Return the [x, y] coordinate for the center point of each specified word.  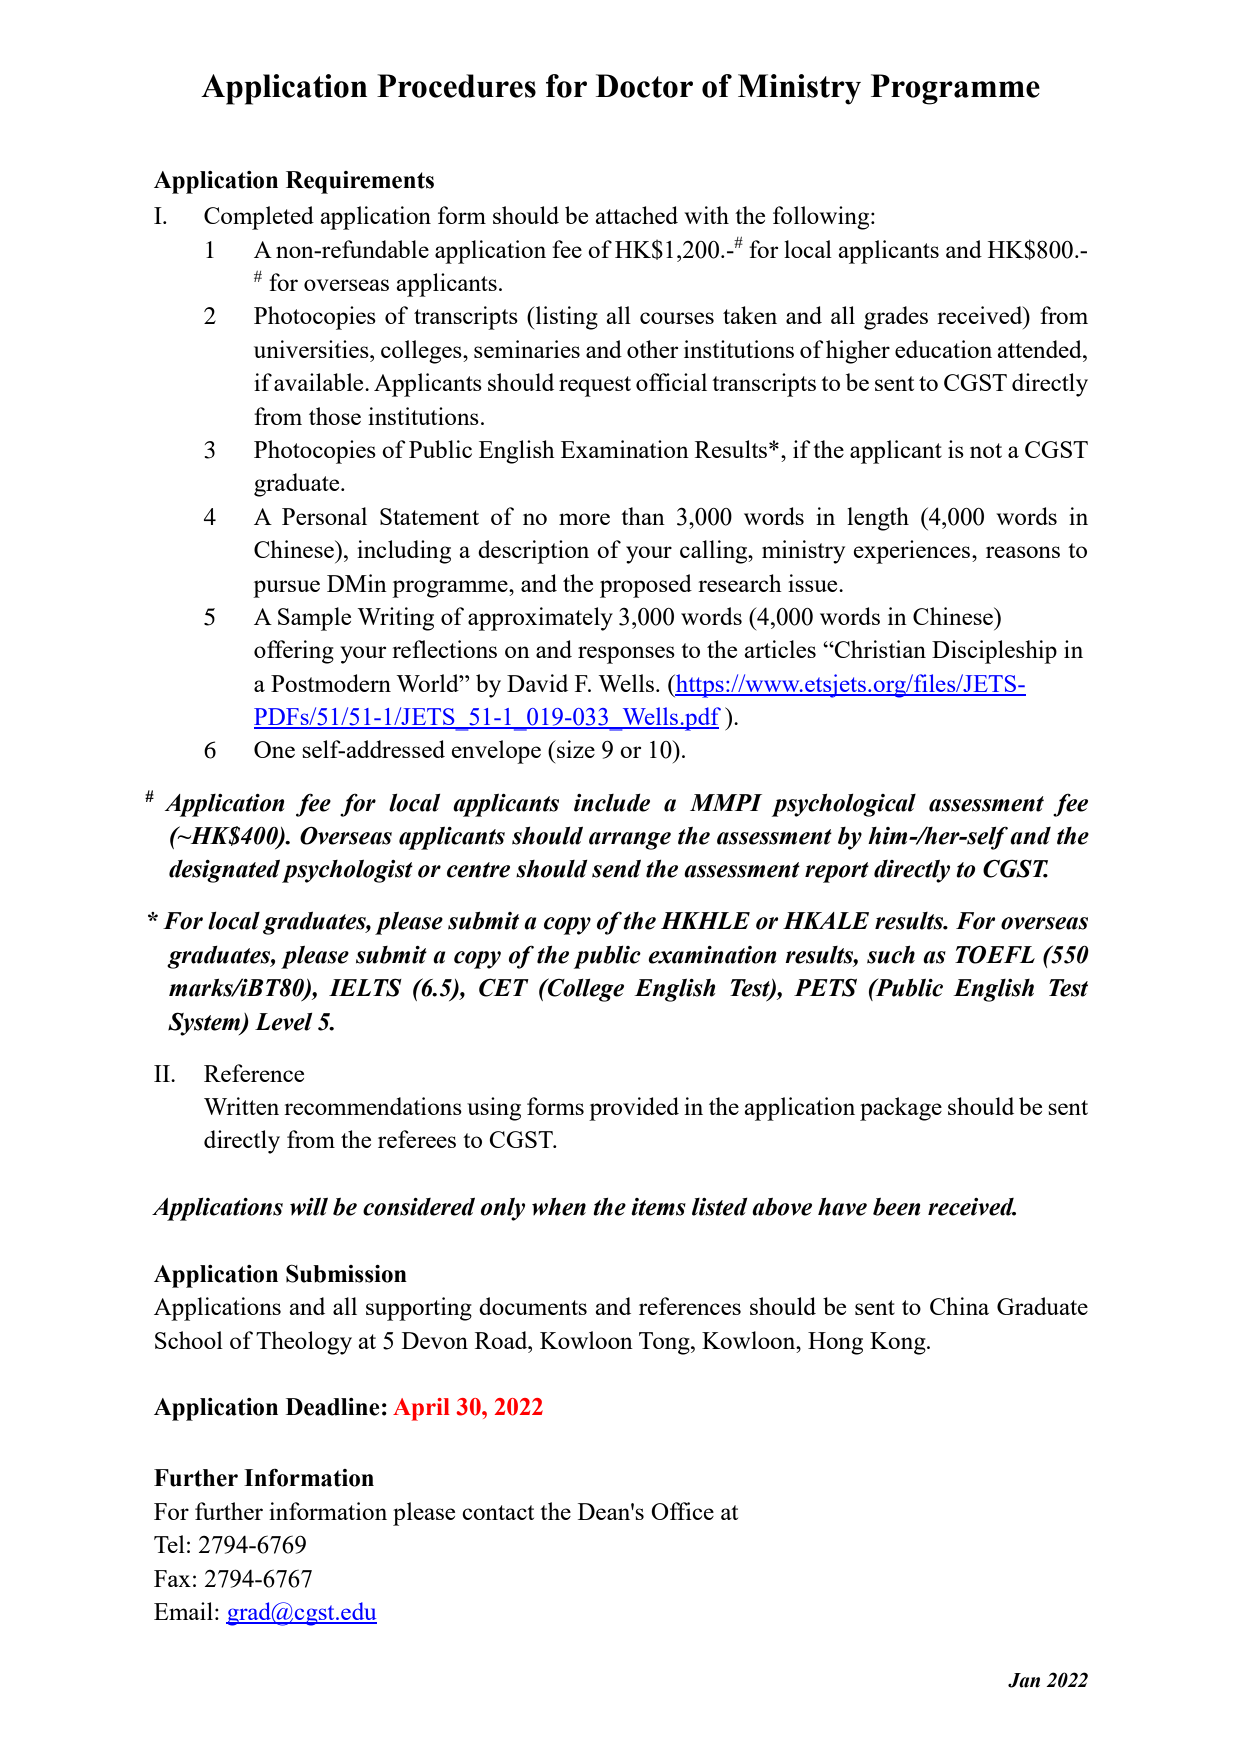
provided [634, 1109]
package [901, 1109]
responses [626, 655]
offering [294, 652]
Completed [259, 218]
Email [183, 1611]
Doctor [644, 86]
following [822, 218]
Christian [879, 649]
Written [241, 1106]
